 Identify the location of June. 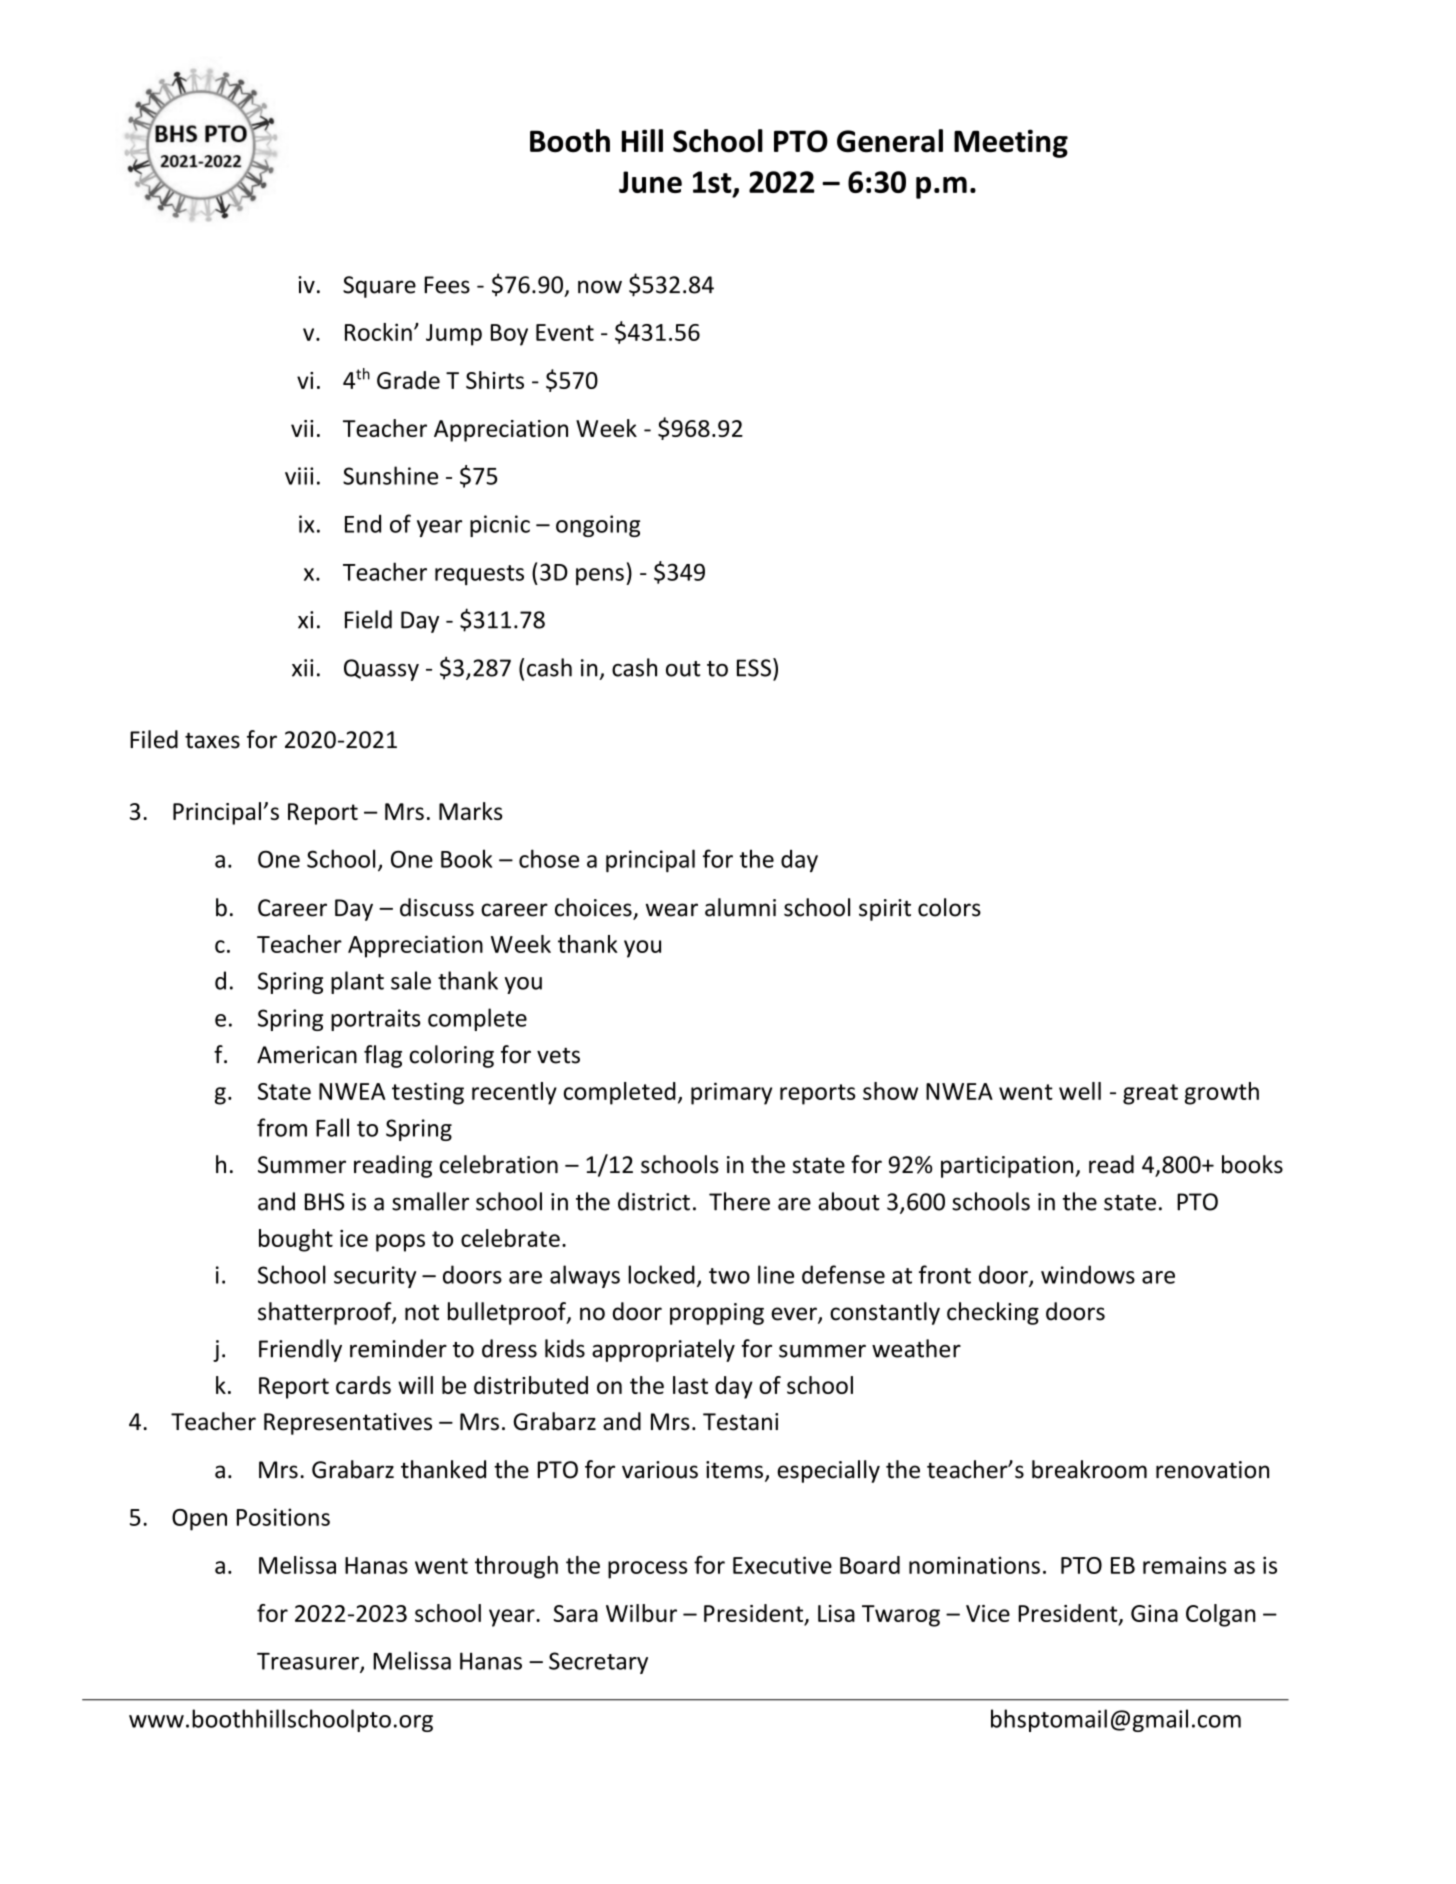
(650, 182).
